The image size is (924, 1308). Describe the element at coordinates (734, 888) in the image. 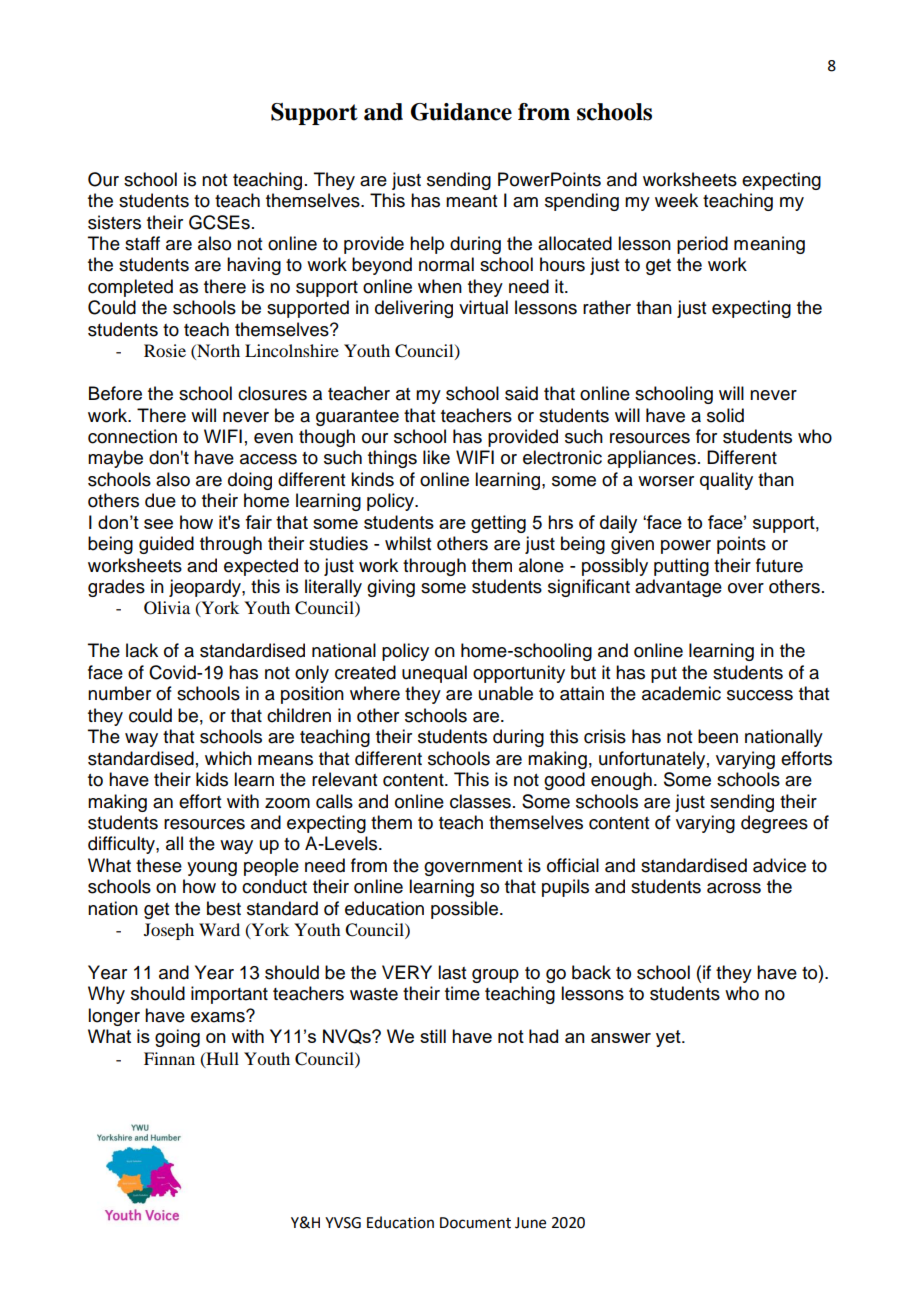

I see `across` at that location.
